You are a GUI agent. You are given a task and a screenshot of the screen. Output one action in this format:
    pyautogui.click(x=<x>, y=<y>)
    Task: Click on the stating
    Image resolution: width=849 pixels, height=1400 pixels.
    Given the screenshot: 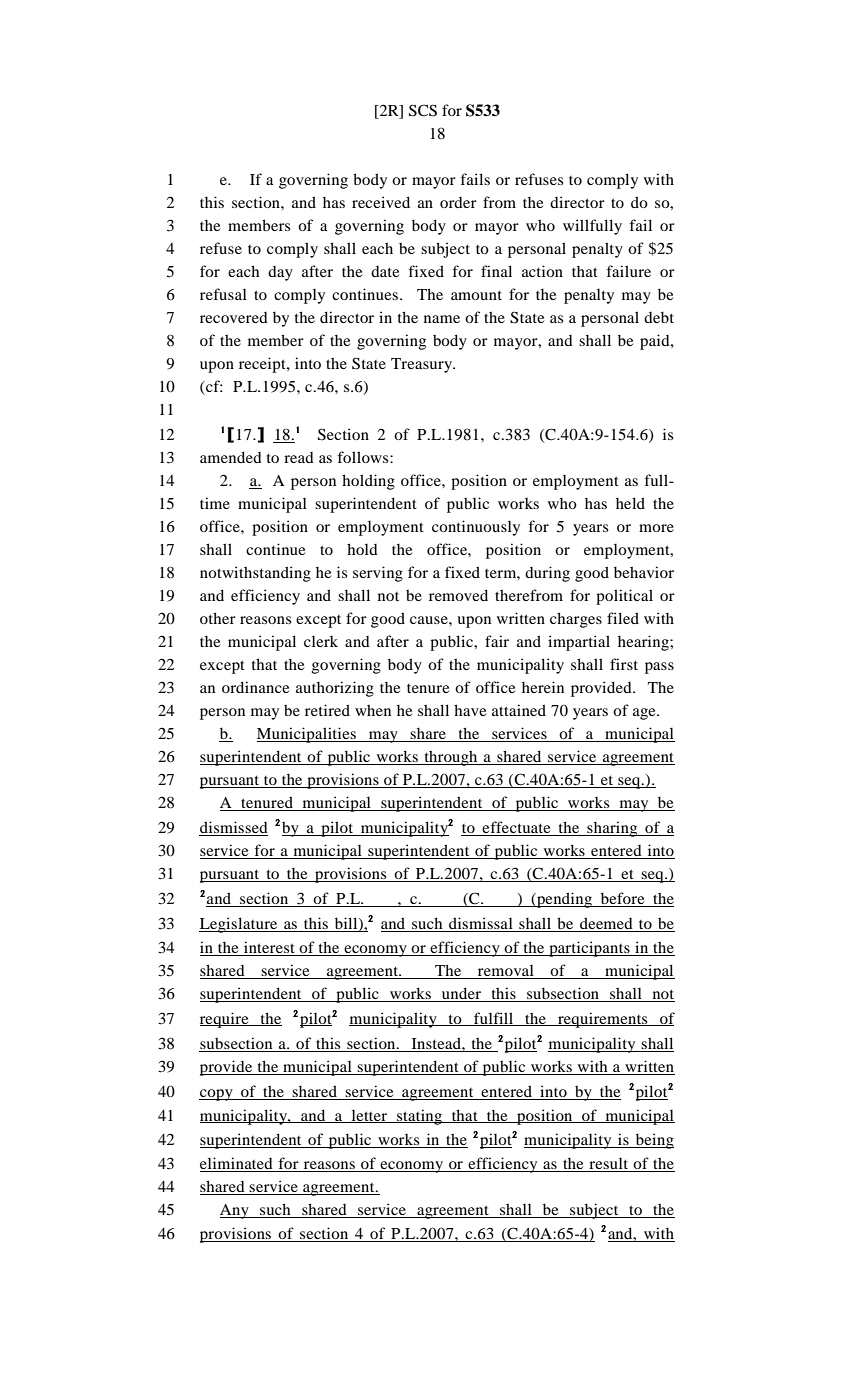 What is the action you would take?
    pyautogui.click(x=420, y=1117)
